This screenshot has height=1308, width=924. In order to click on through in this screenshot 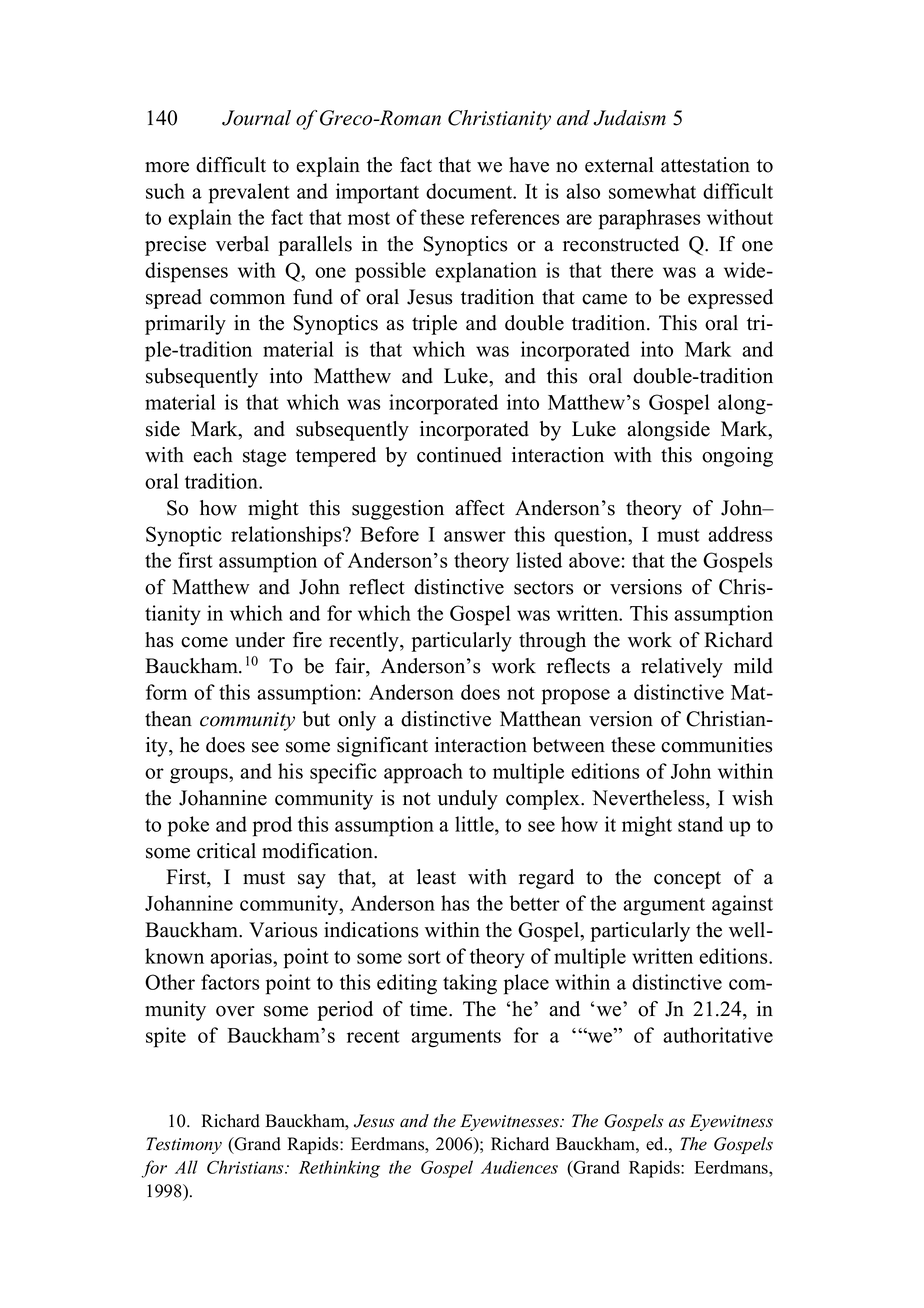, I will do `click(552, 642)`.
